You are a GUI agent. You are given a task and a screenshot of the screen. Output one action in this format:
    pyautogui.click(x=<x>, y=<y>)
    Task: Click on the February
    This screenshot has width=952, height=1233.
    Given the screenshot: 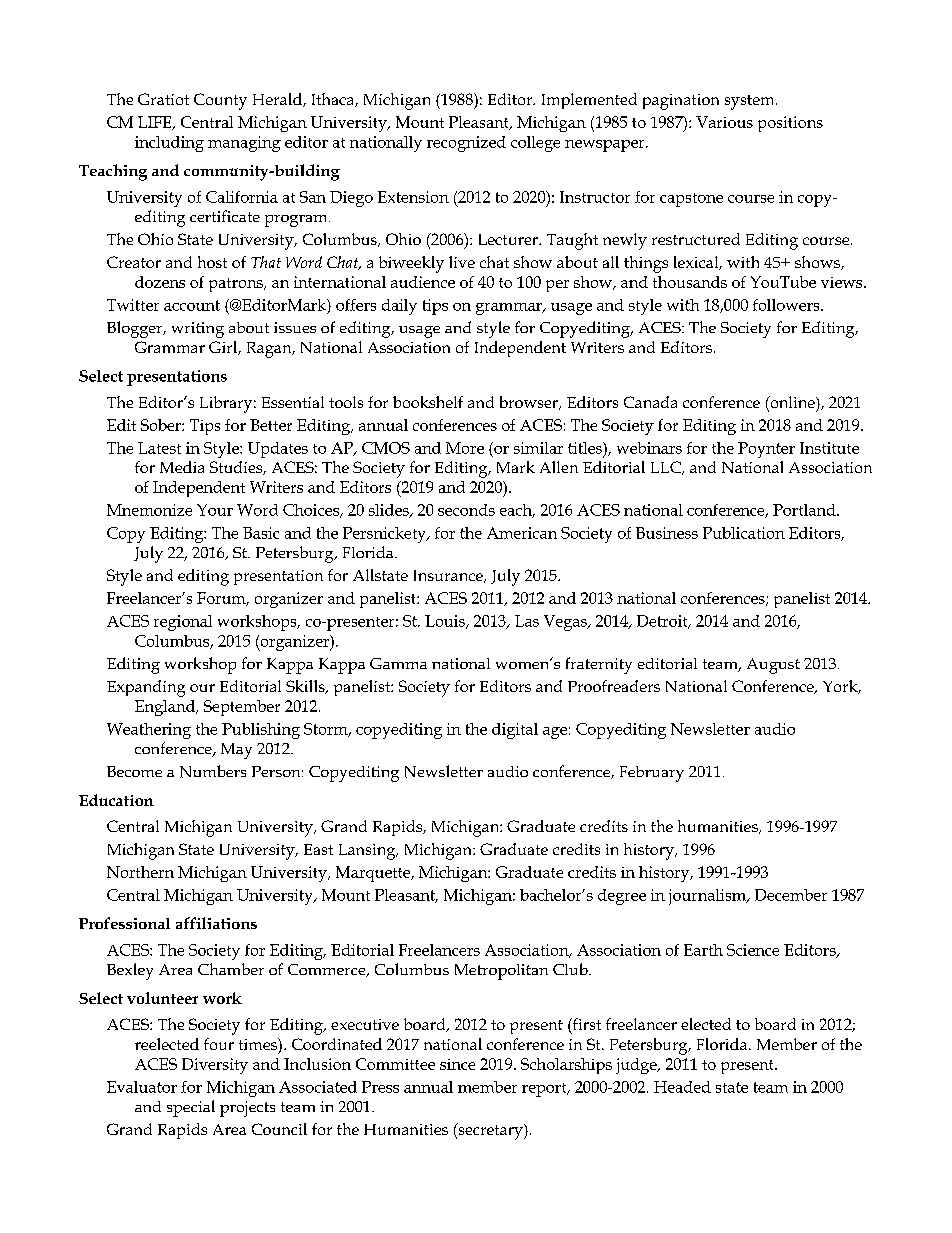 What is the action you would take?
    pyautogui.click(x=652, y=774)
